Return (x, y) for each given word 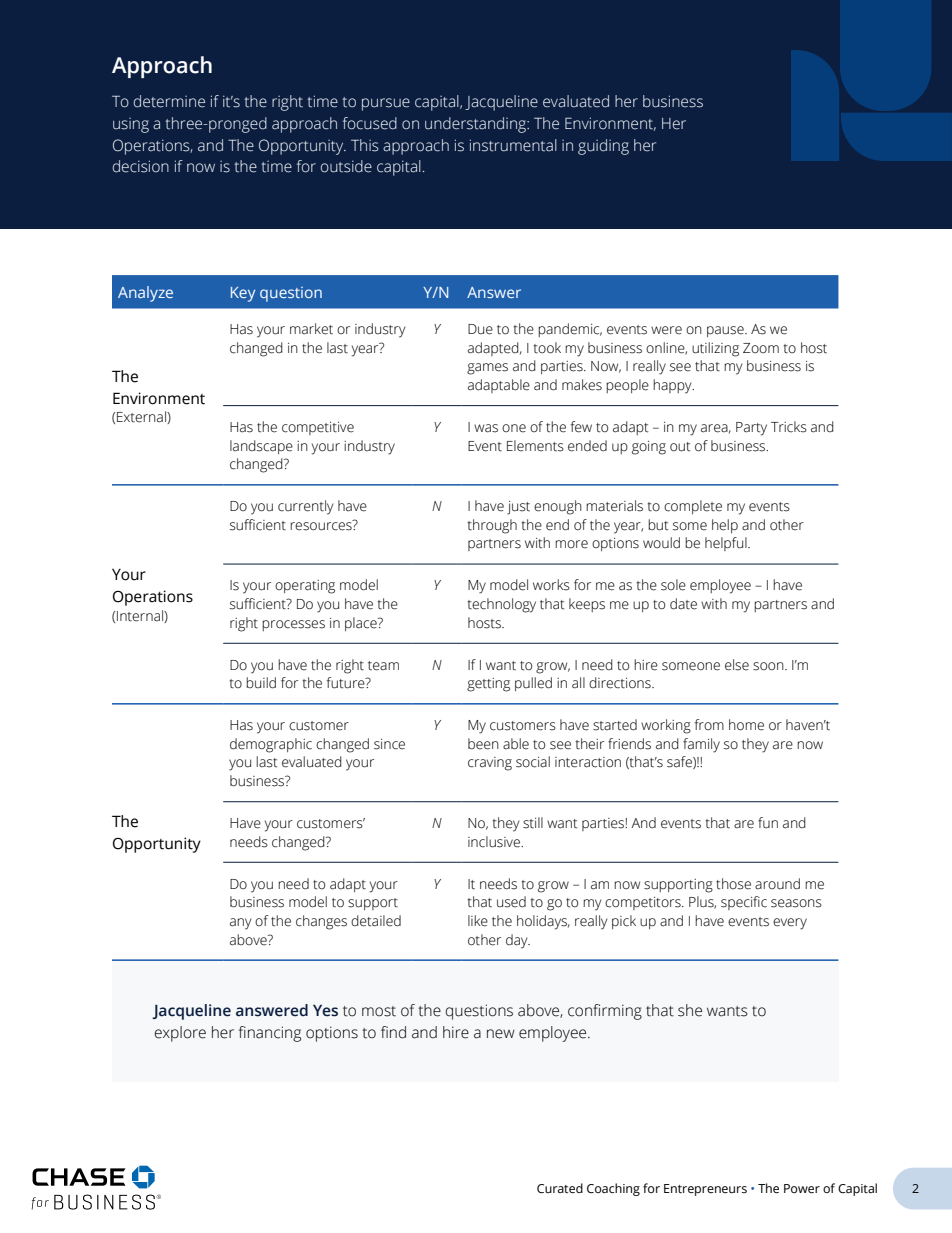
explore (180, 1034)
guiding (603, 147)
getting (488, 685)
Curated (560, 1188)
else (737, 665)
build (261, 683)
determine (169, 101)
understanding (477, 125)
